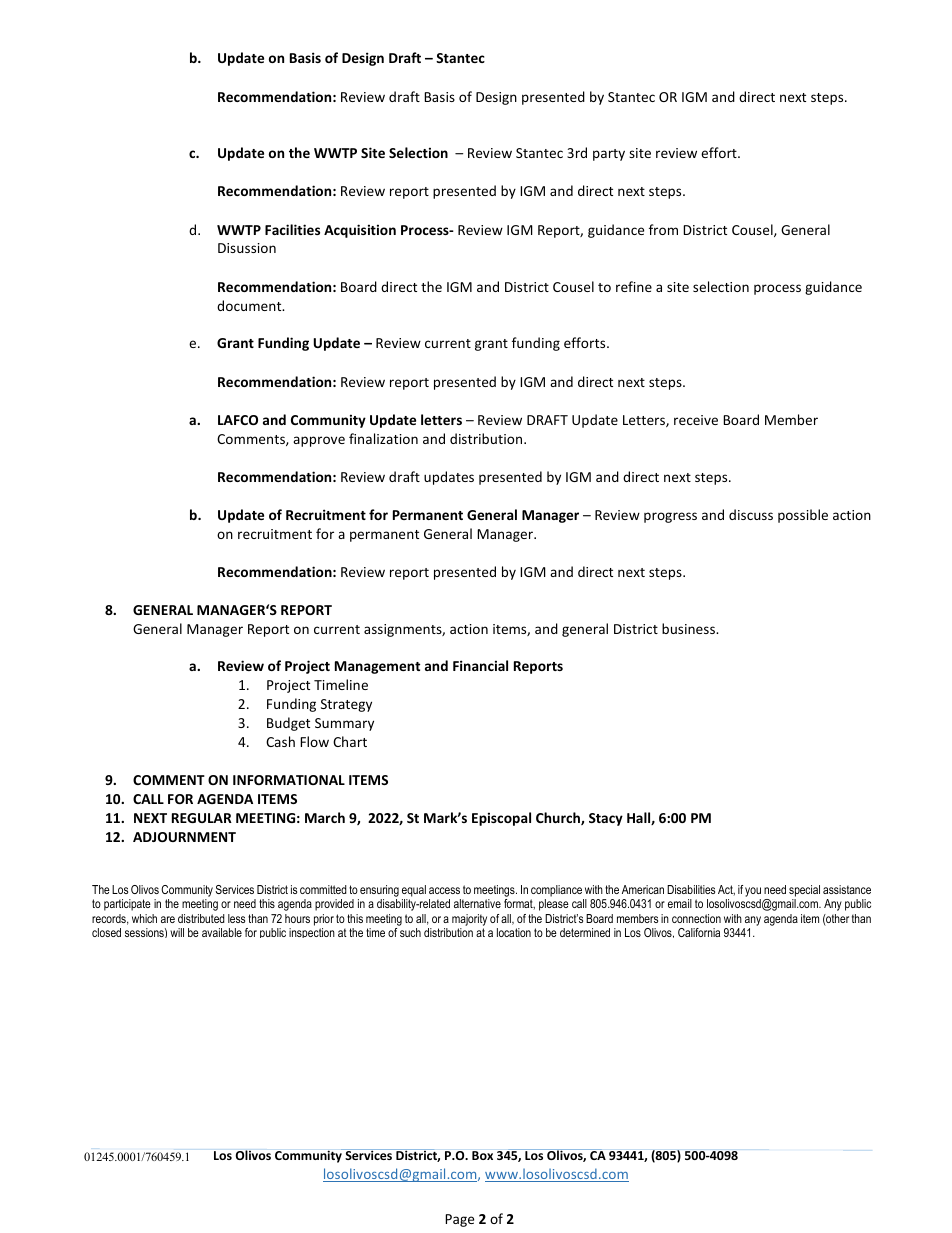 Image resolution: width=952 pixels, height=1233 pixels. Describe the element at coordinates (459, 1220) in the image. I see `Page` at that location.
